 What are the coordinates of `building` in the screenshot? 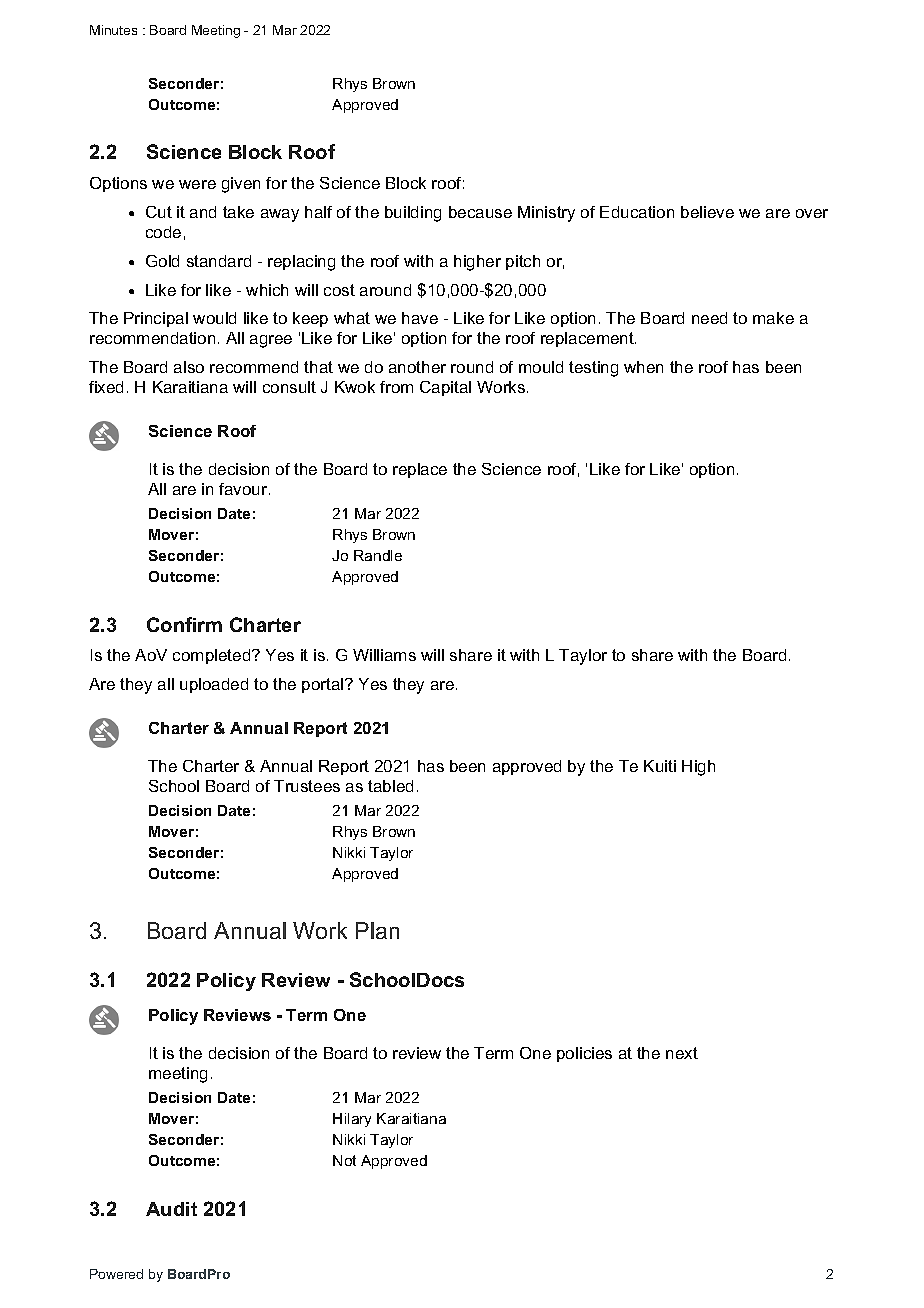 It's located at (413, 214).
